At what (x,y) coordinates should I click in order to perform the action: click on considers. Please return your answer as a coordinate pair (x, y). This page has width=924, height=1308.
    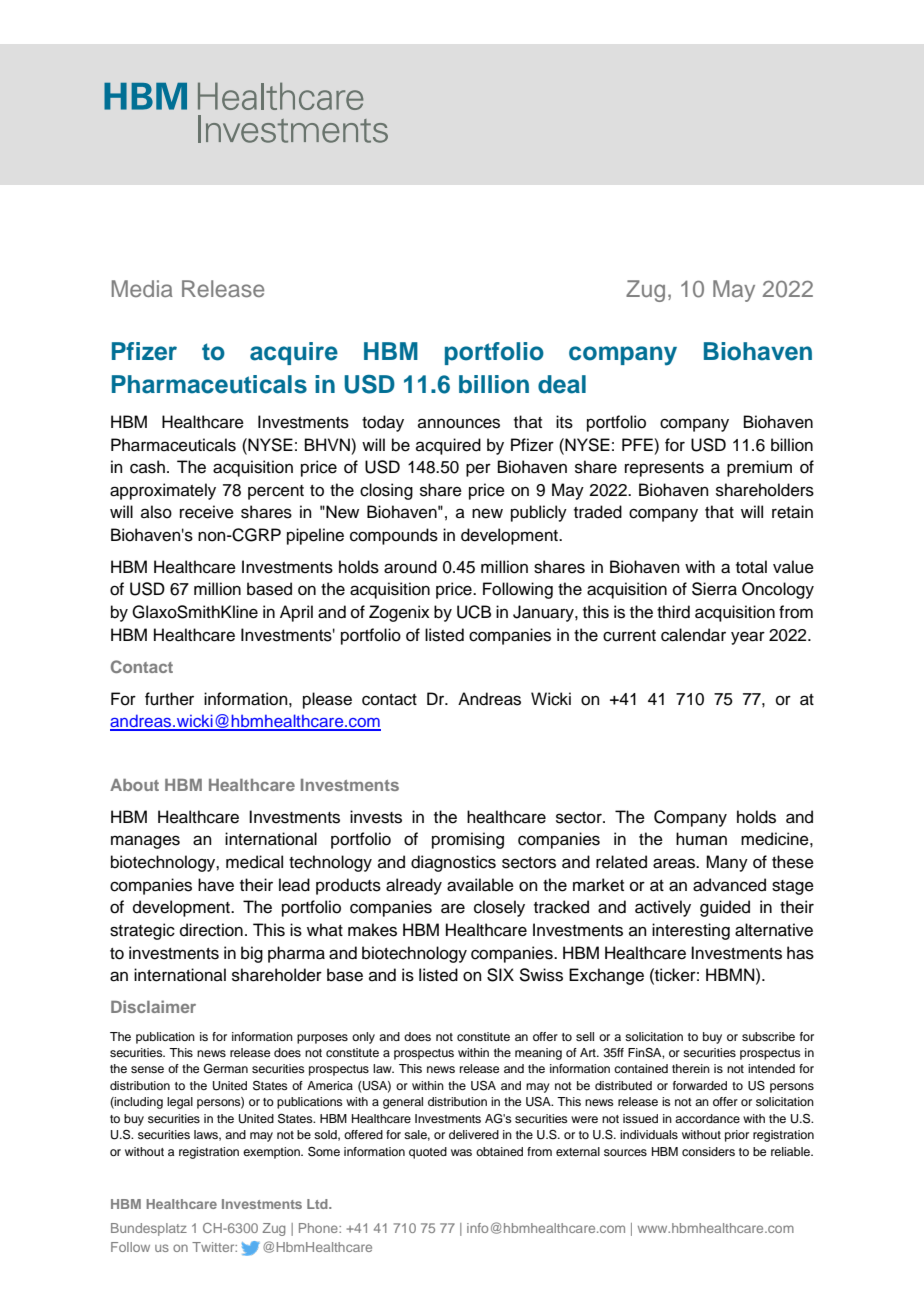
    Looking at the image, I should click on (708, 1151).
